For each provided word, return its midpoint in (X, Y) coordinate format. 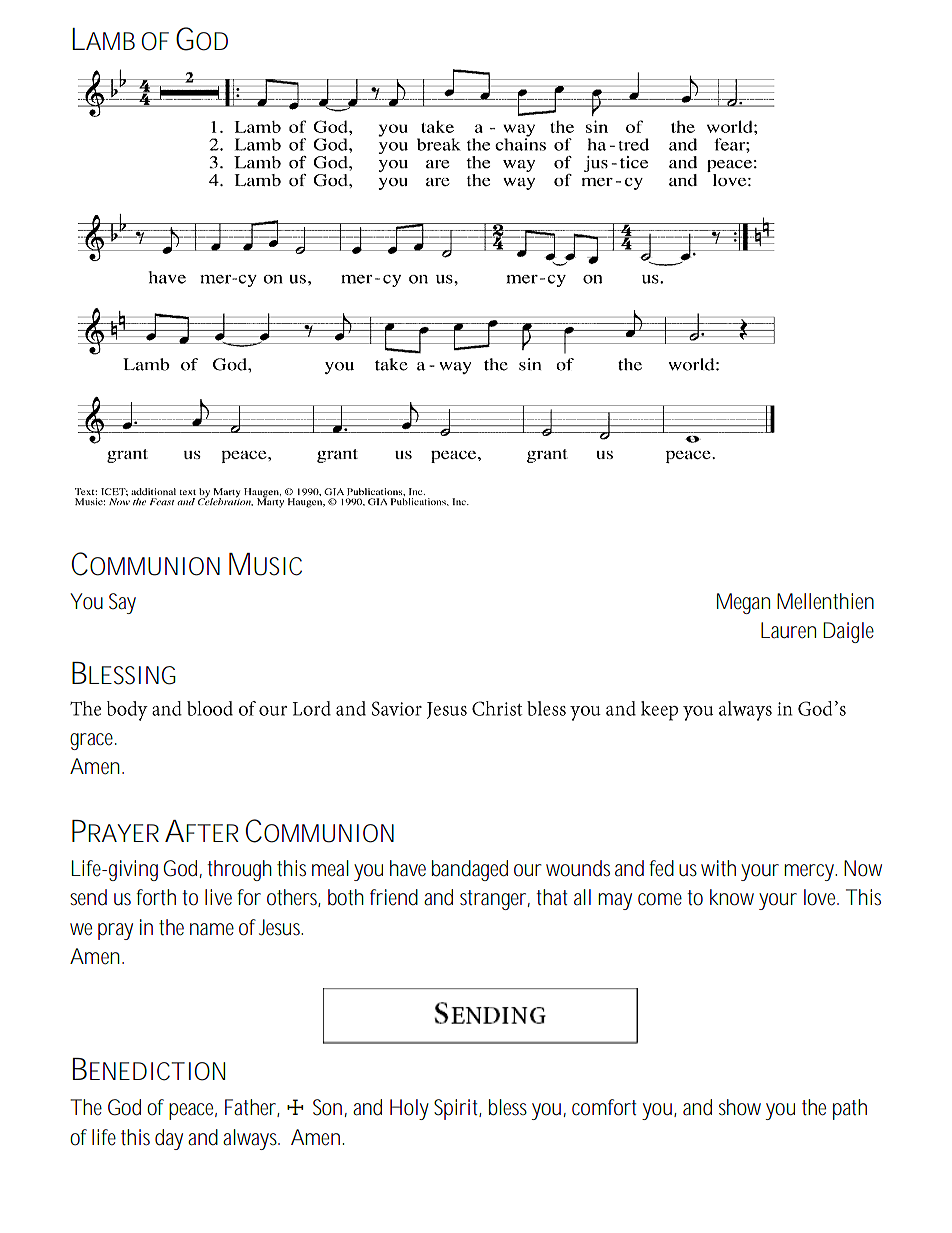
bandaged (470, 870)
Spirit (457, 1109)
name (212, 929)
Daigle (848, 632)
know (732, 897)
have (408, 868)
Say (122, 603)
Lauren (788, 630)
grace (93, 741)
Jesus (281, 927)
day (169, 1139)
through (239, 870)
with (718, 868)
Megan (743, 603)
